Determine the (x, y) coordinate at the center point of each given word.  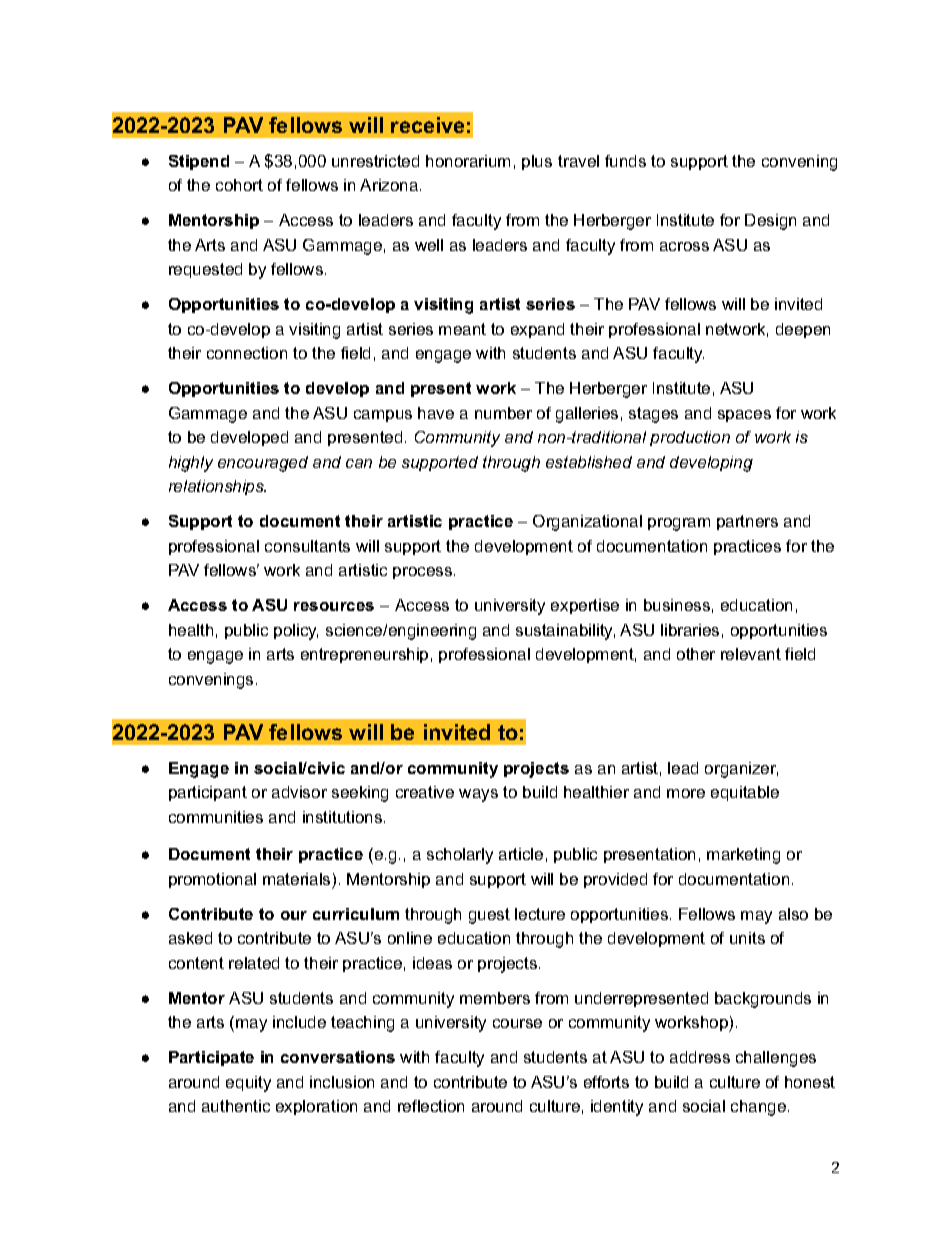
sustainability (565, 632)
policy (296, 632)
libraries (690, 630)
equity (248, 1084)
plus (537, 162)
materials (296, 879)
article (521, 854)
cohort (239, 185)
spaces (744, 416)
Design (770, 222)
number (503, 413)
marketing (743, 856)
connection (247, 353)
